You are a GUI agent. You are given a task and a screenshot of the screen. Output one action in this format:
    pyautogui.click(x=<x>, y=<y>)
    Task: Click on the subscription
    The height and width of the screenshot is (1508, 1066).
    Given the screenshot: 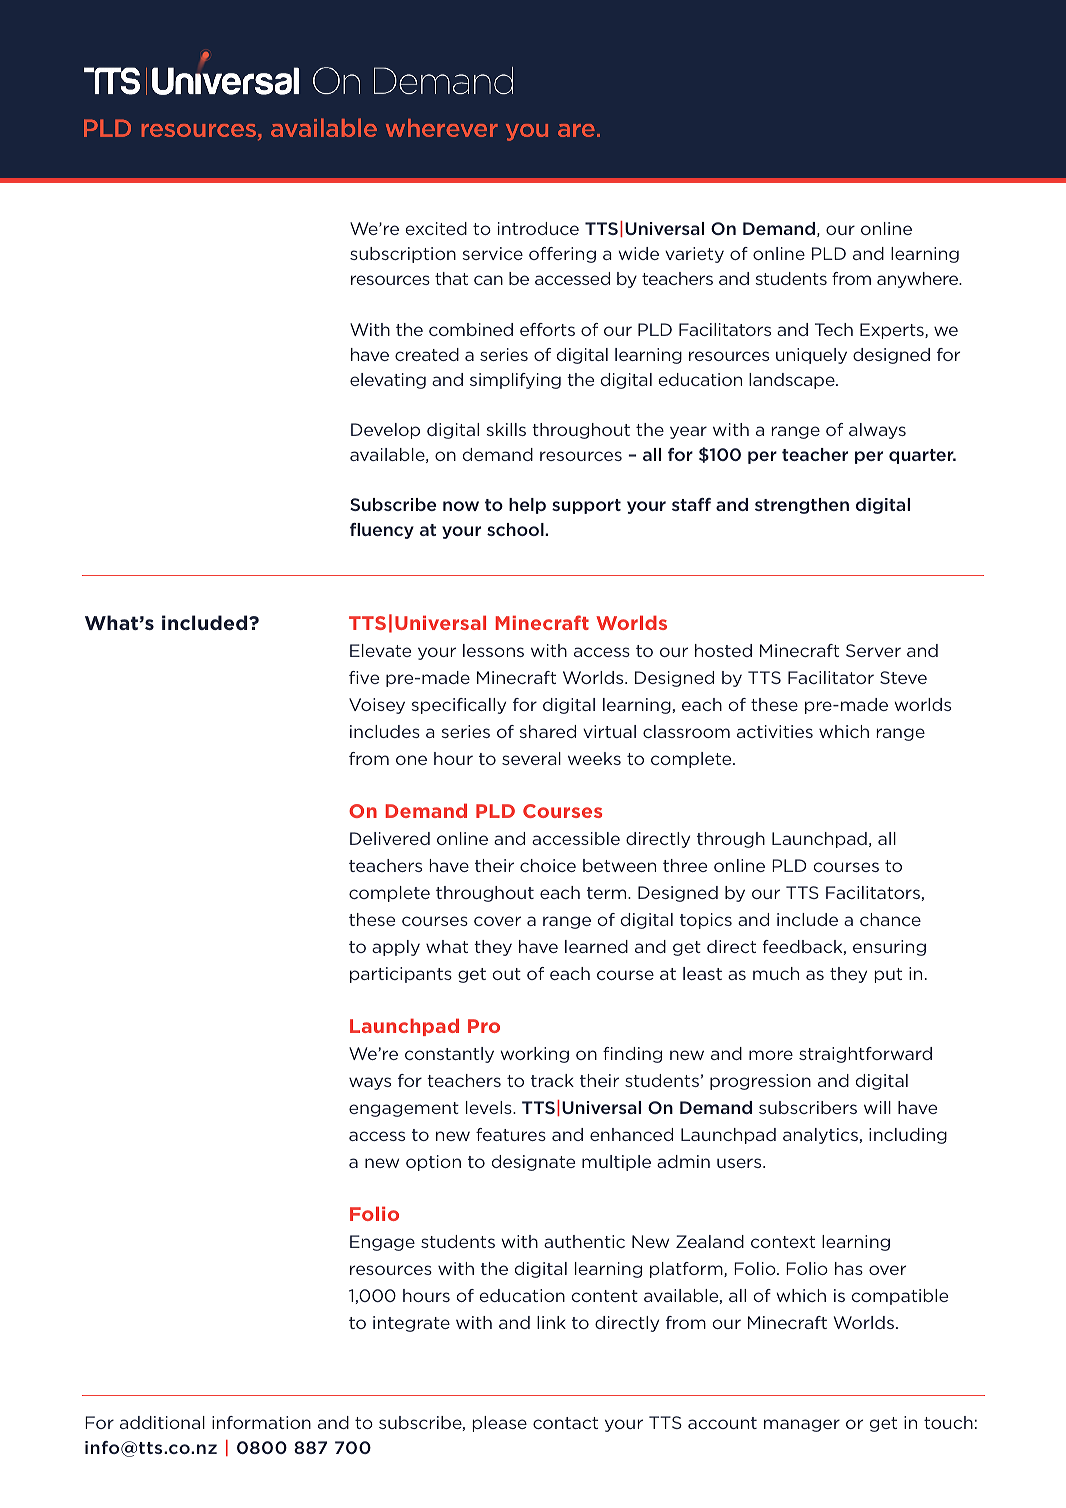 What is the action you would take?
    pyautogui.click(x=403, y=255)
